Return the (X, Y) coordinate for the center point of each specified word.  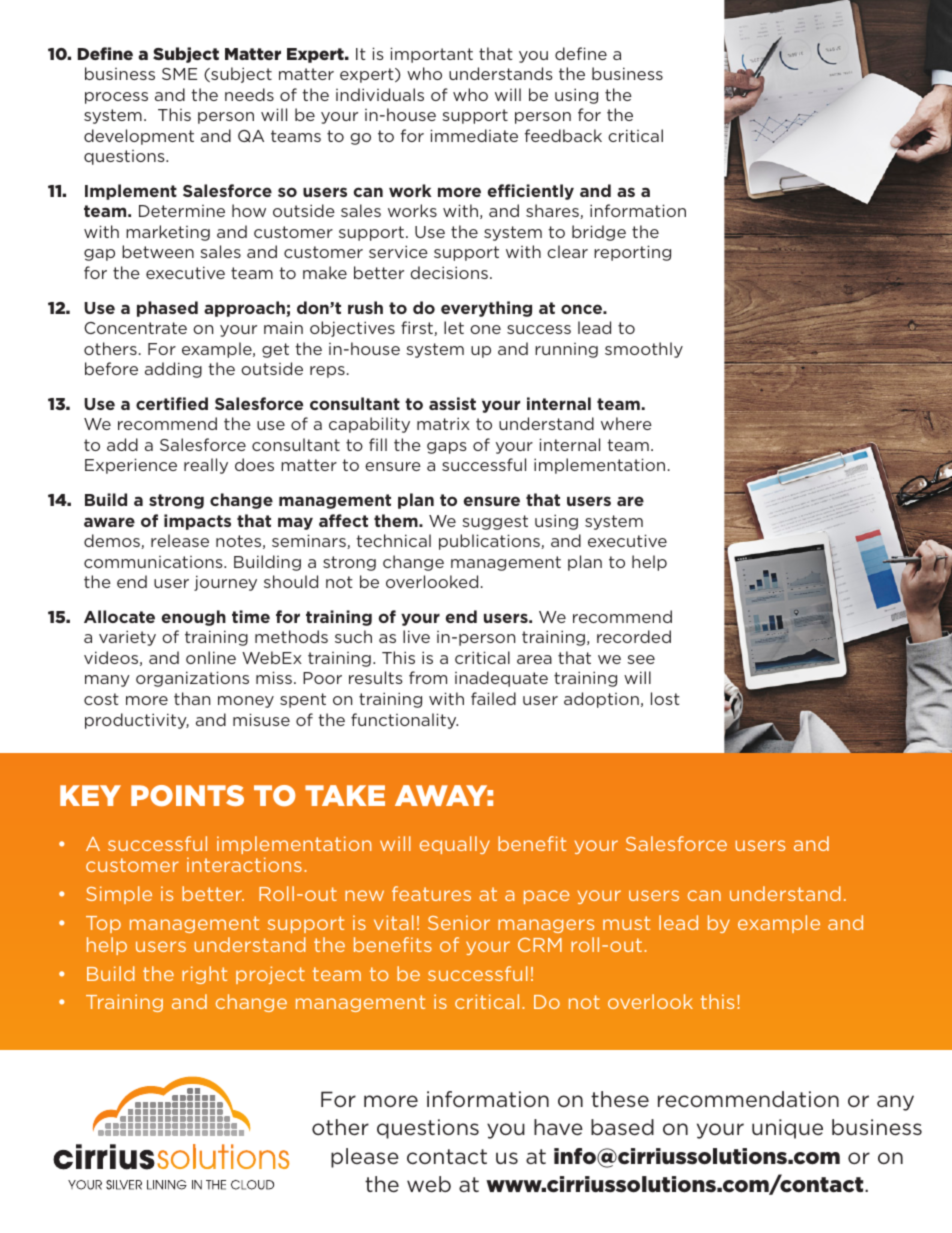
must (626, 923)
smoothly (644, 350)
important (431, 55)
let (454, 327)
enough (193, 618)
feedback (563, 135)
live (416, 636)
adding (173, 370)
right (204, 975)
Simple (119, 895)
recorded (634, 636)
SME (179, 74)
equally (455, 845)
